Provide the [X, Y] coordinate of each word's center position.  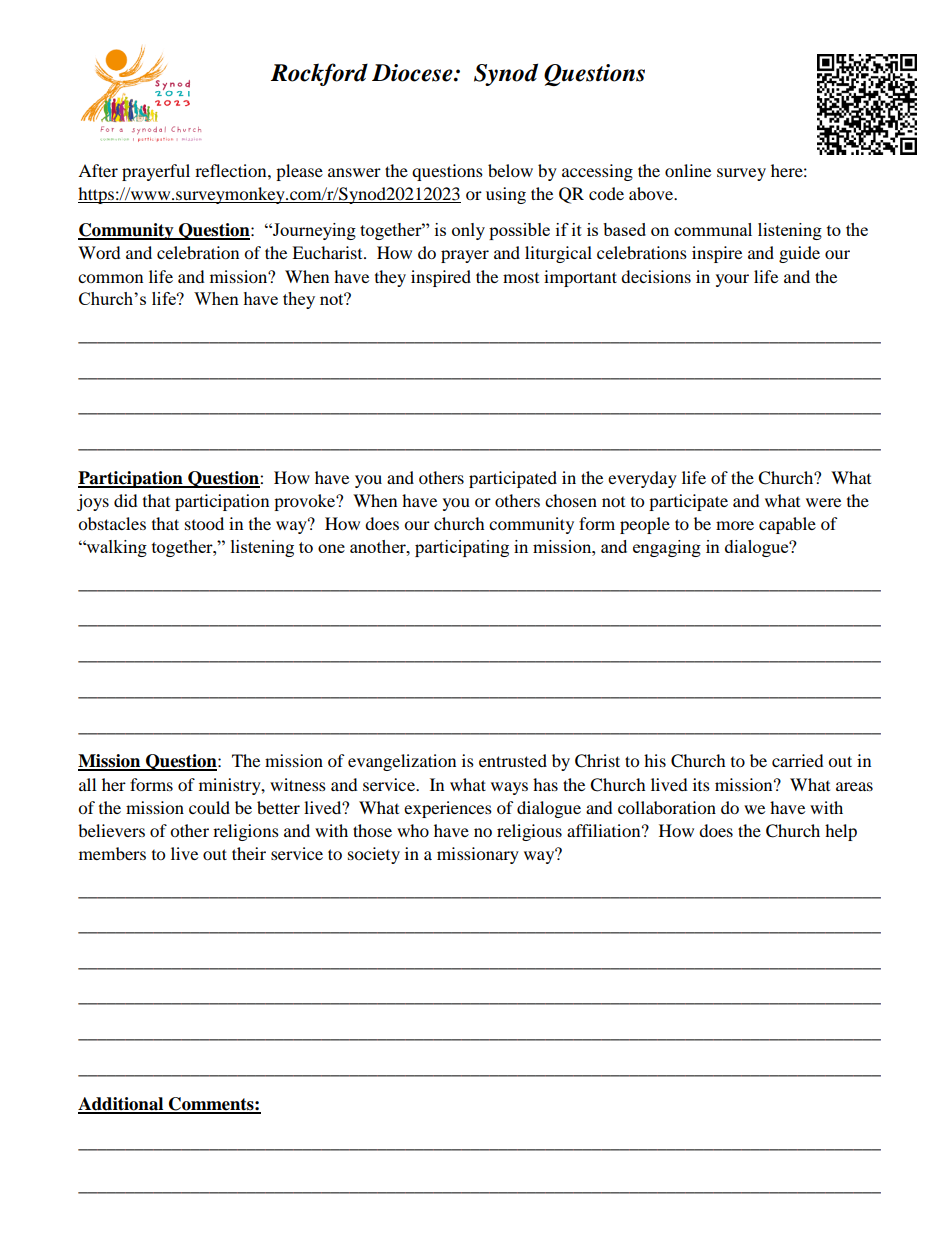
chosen [571, 500]
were [823, 502]
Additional [122, 1105]
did [126, 500]
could [209, 807]
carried [798, 760]
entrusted [513, 760]
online [688, 170]
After [98, 170]
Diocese [413, 73]
